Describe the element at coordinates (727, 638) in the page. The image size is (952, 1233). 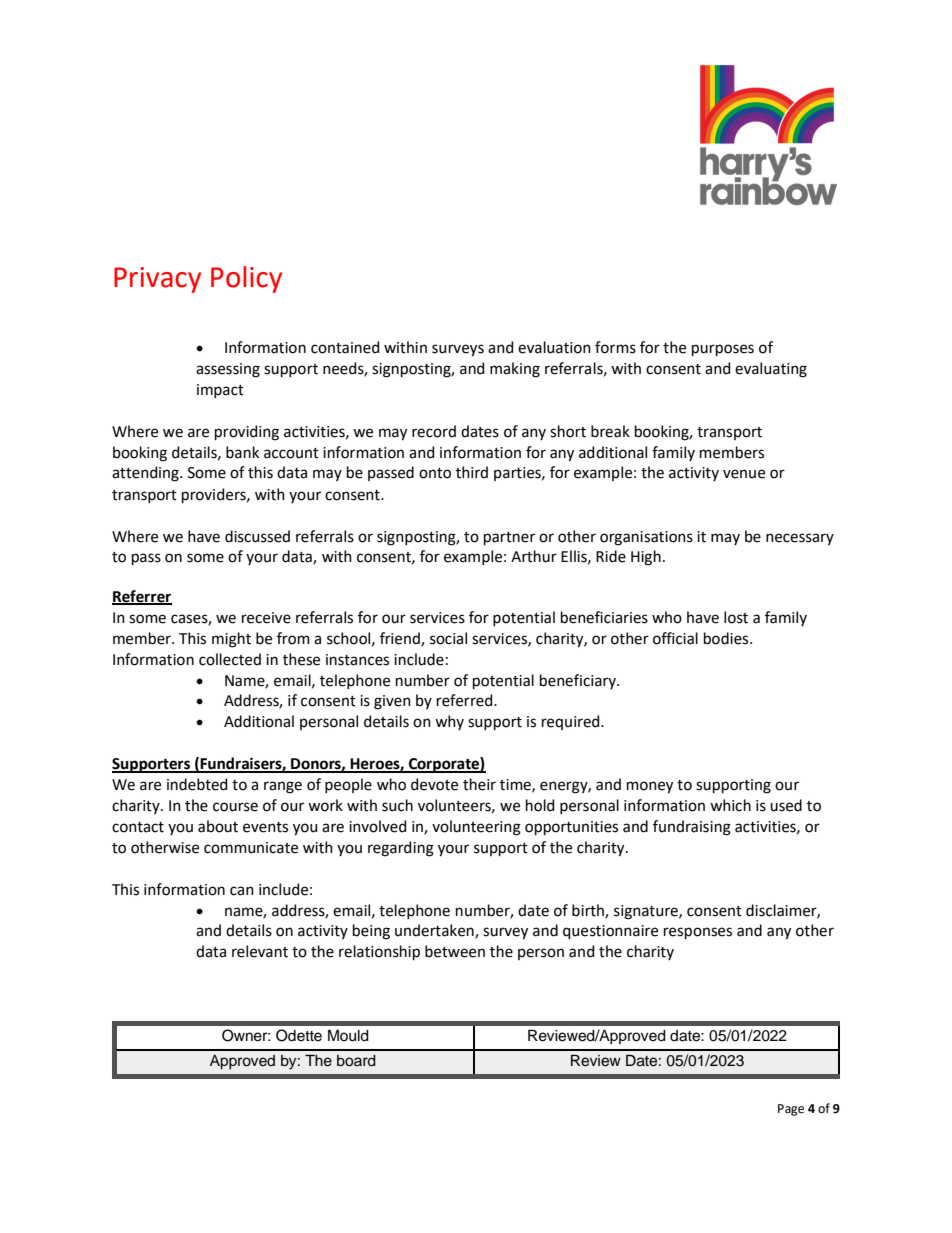
I see `bodies` at that location.
